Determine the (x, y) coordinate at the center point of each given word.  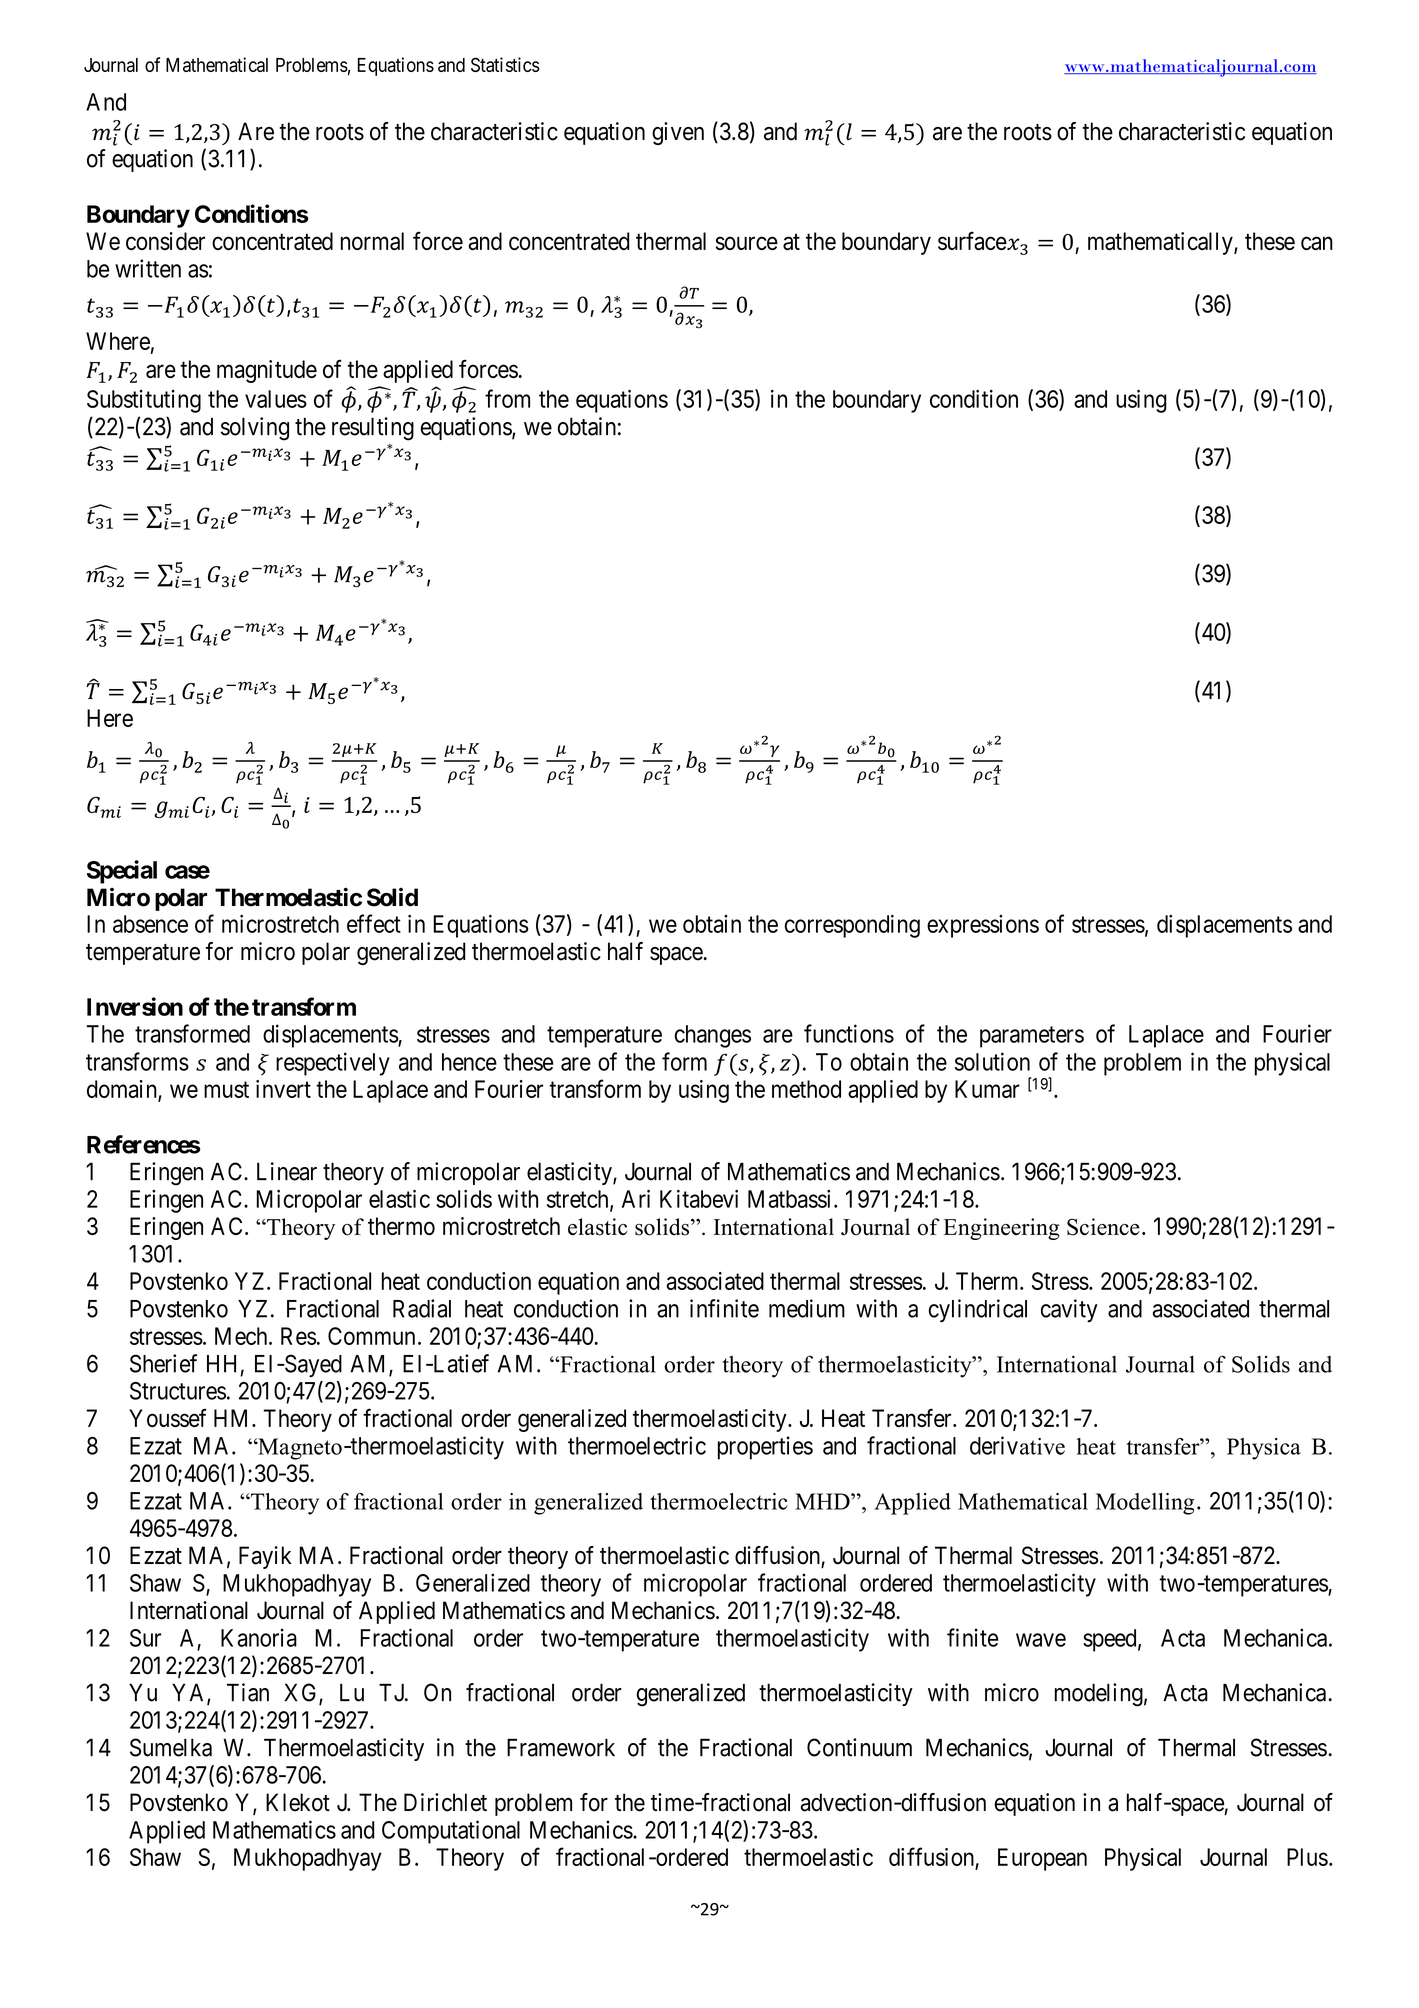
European (1042, 1859)
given (678, 133)
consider (165, 241)
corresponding (852, 926)
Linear (287, 1171)
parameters (1032, 1037)
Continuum (859, 1747)
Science (1103, 1227)
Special (122, 872)
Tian (248, 1692)
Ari (636, 1198)
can (1317, 243)
